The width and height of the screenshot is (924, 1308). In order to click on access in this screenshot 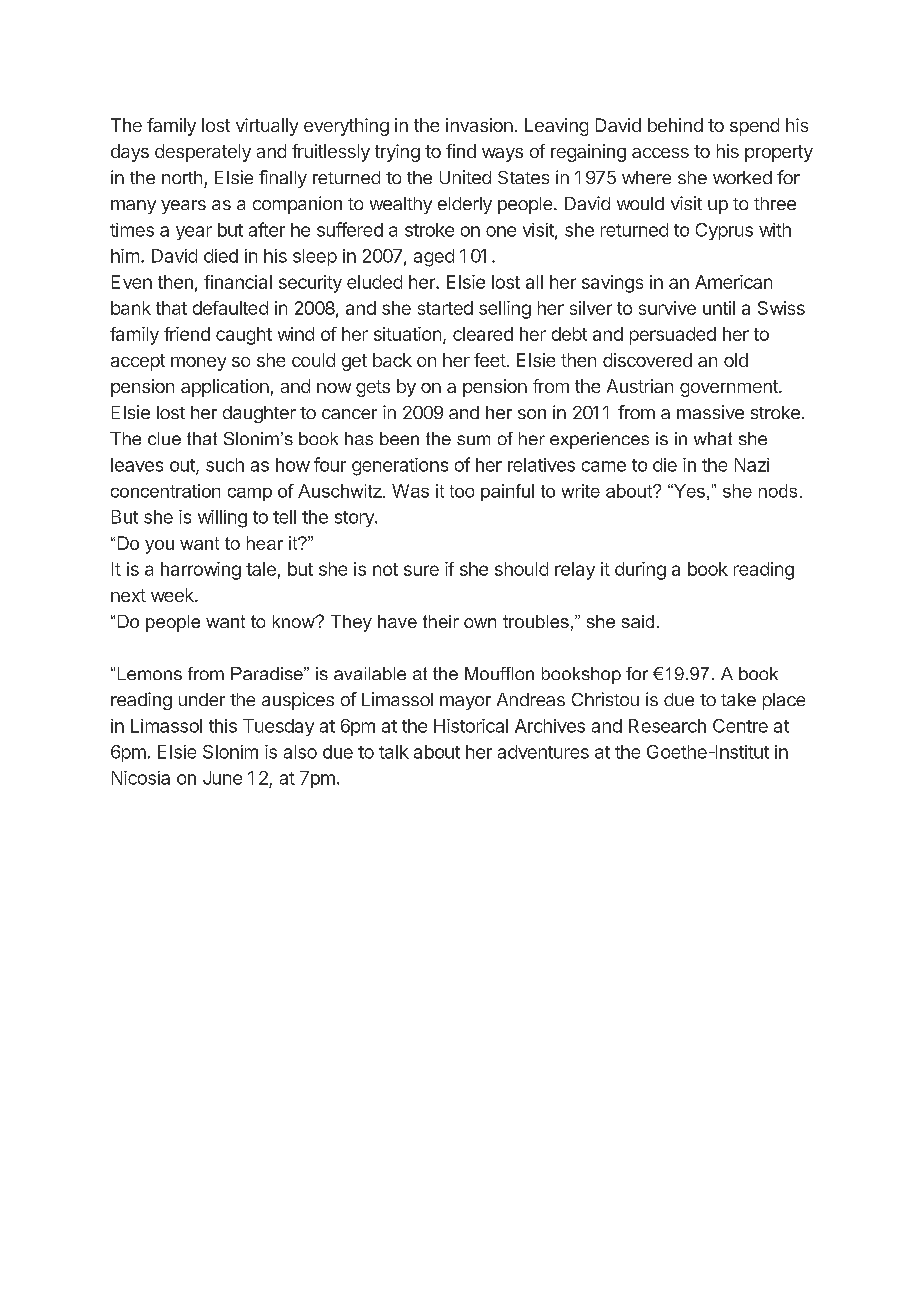, I will do `click(660, 153)`.
